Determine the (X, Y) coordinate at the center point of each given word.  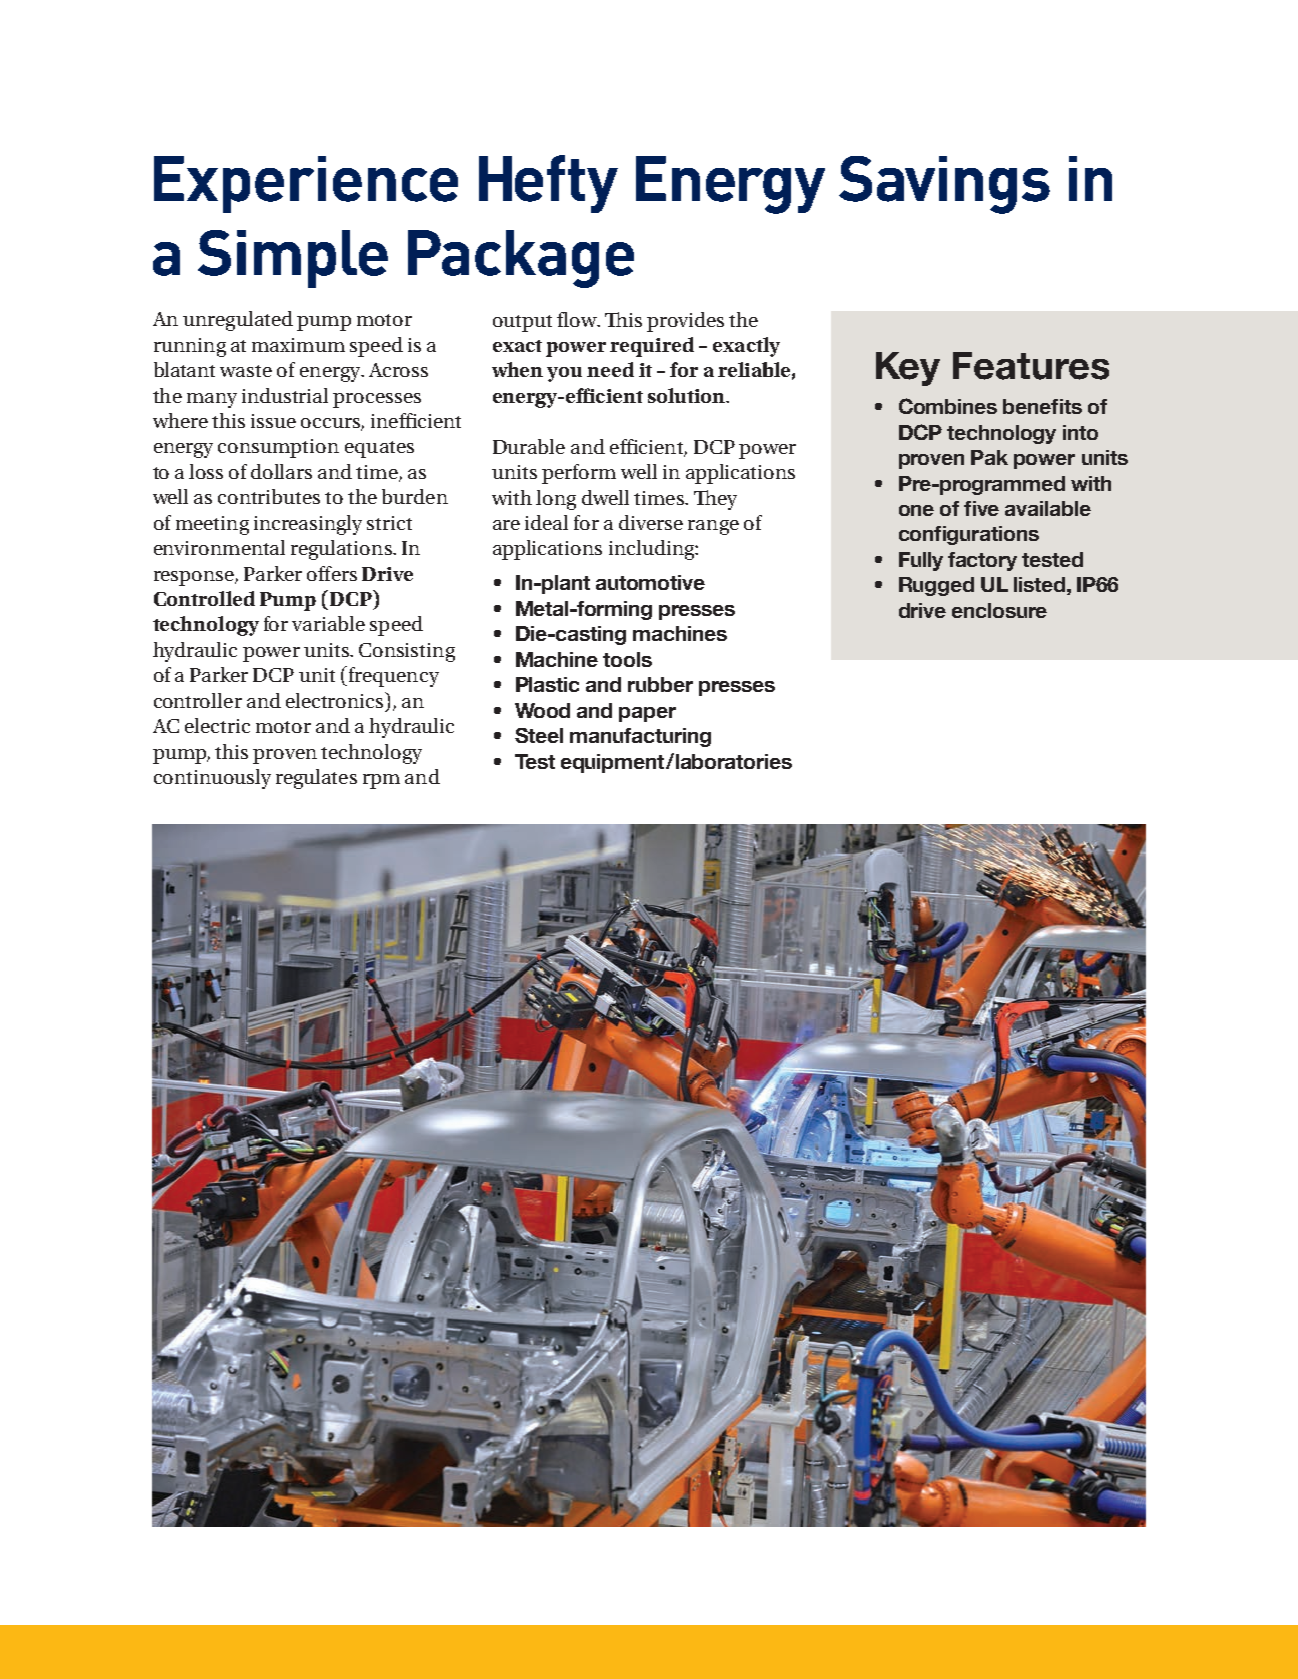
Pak (989, 457)
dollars (281, 471)
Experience (306, 184)
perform (579, 474)
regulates (316, 779)
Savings (944, 185)
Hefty (548, 184)
